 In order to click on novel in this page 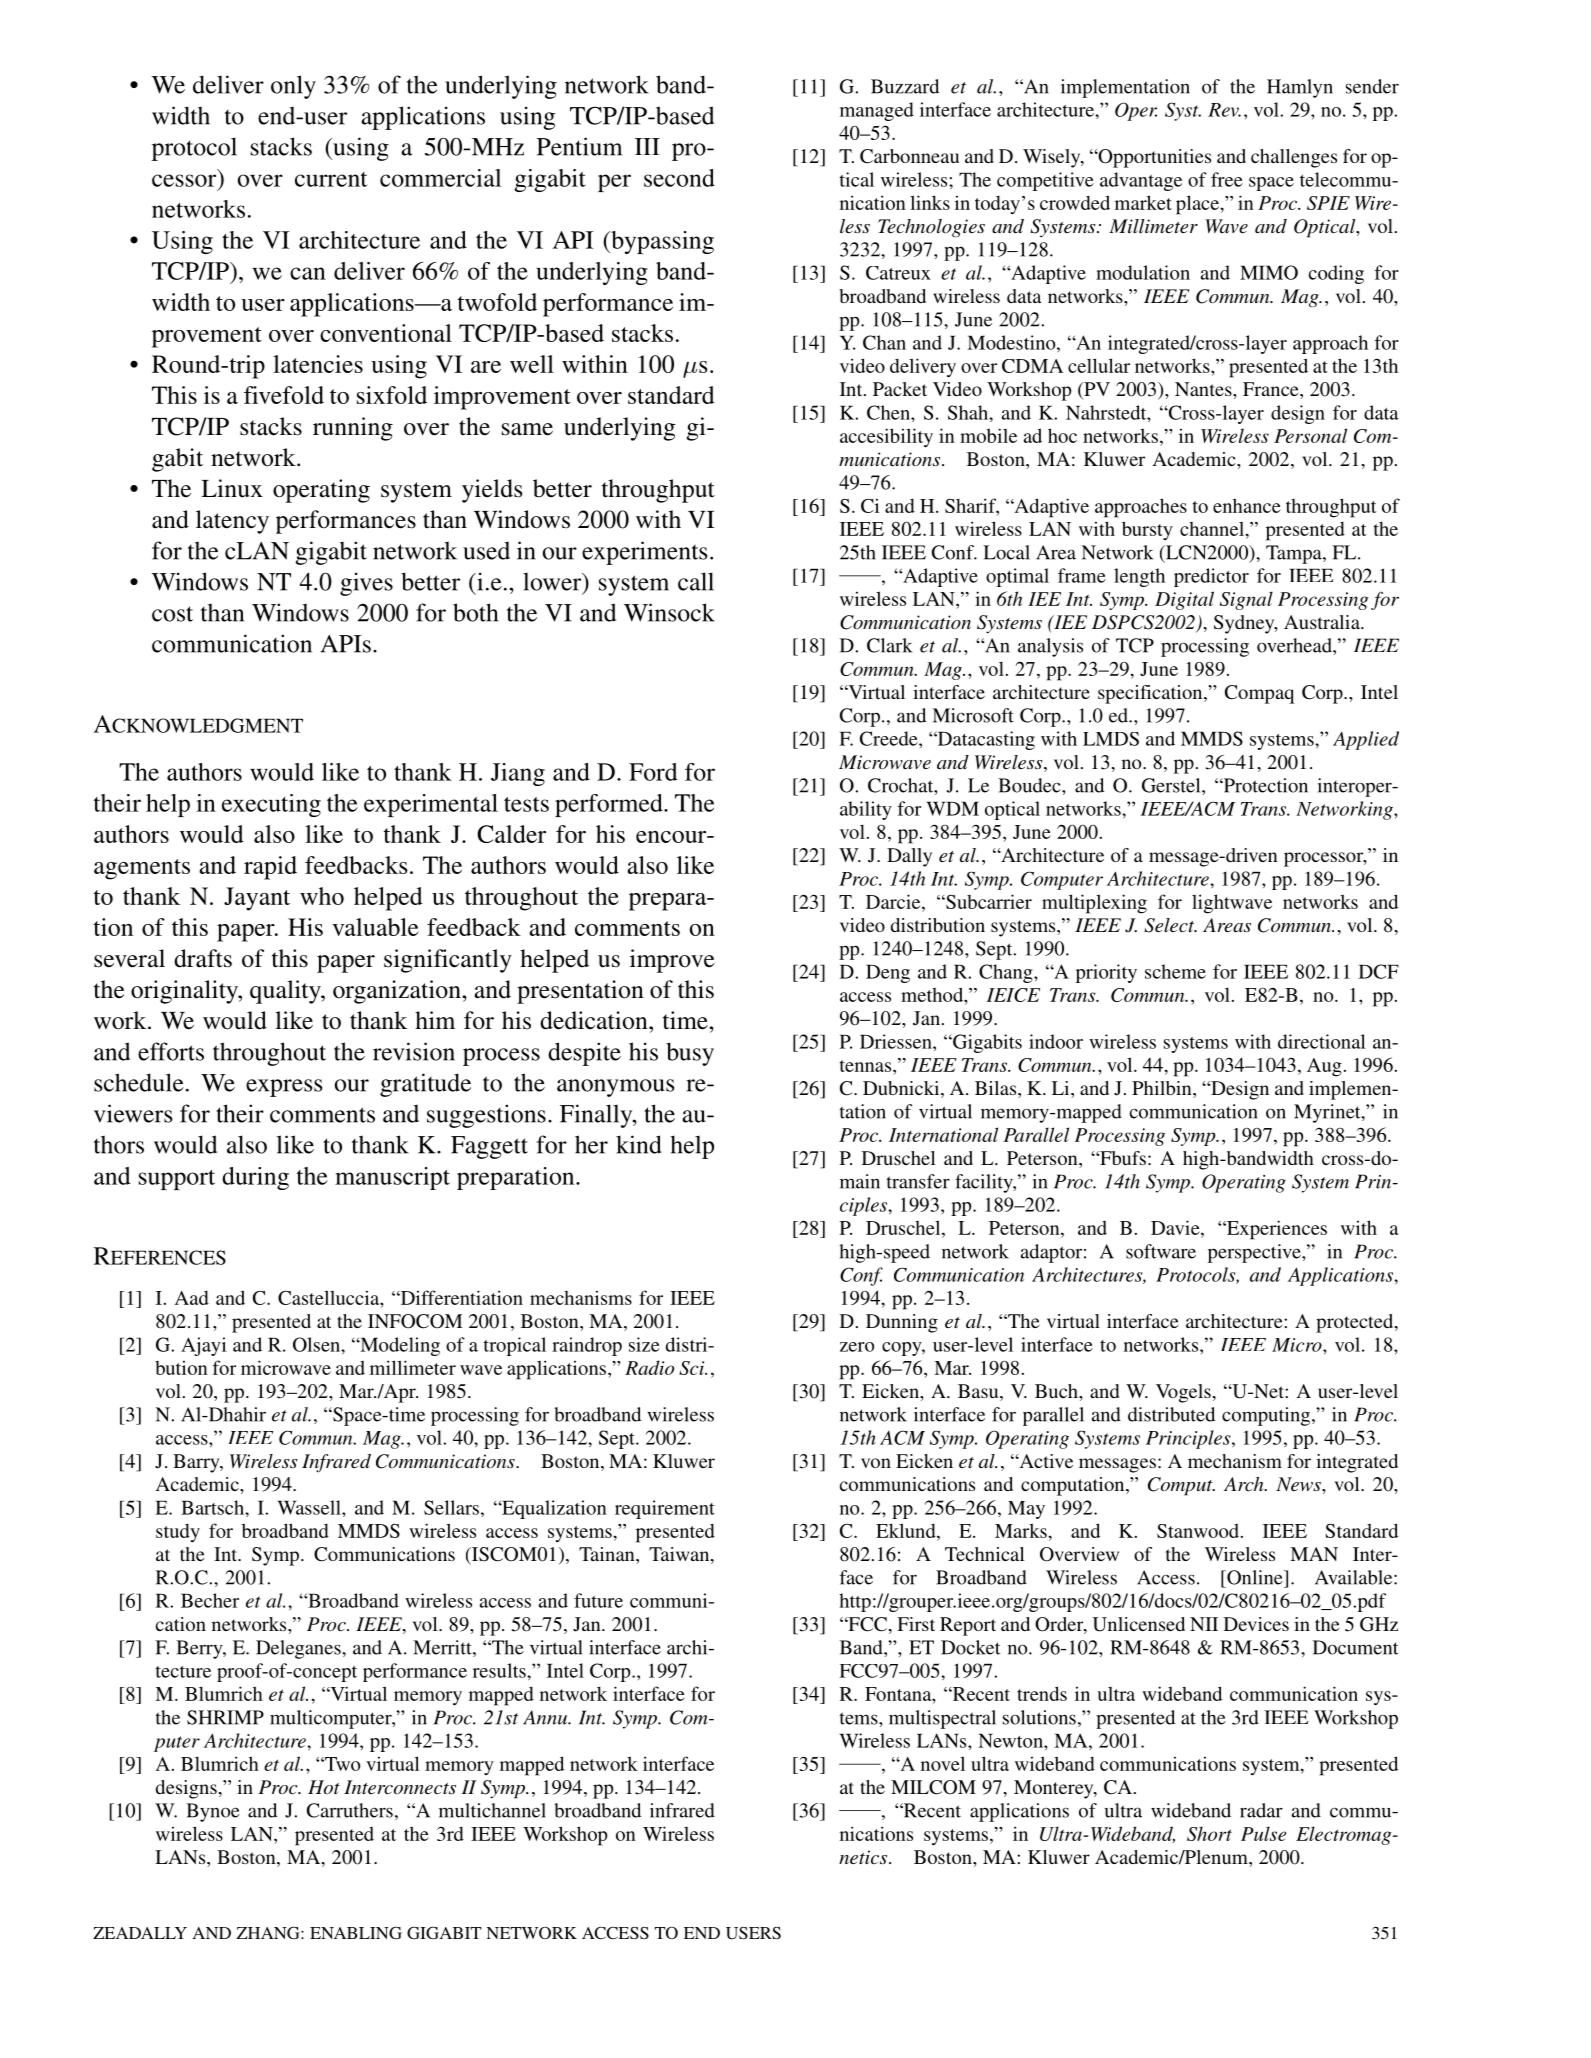, I will do `click(943, 1763)`.
